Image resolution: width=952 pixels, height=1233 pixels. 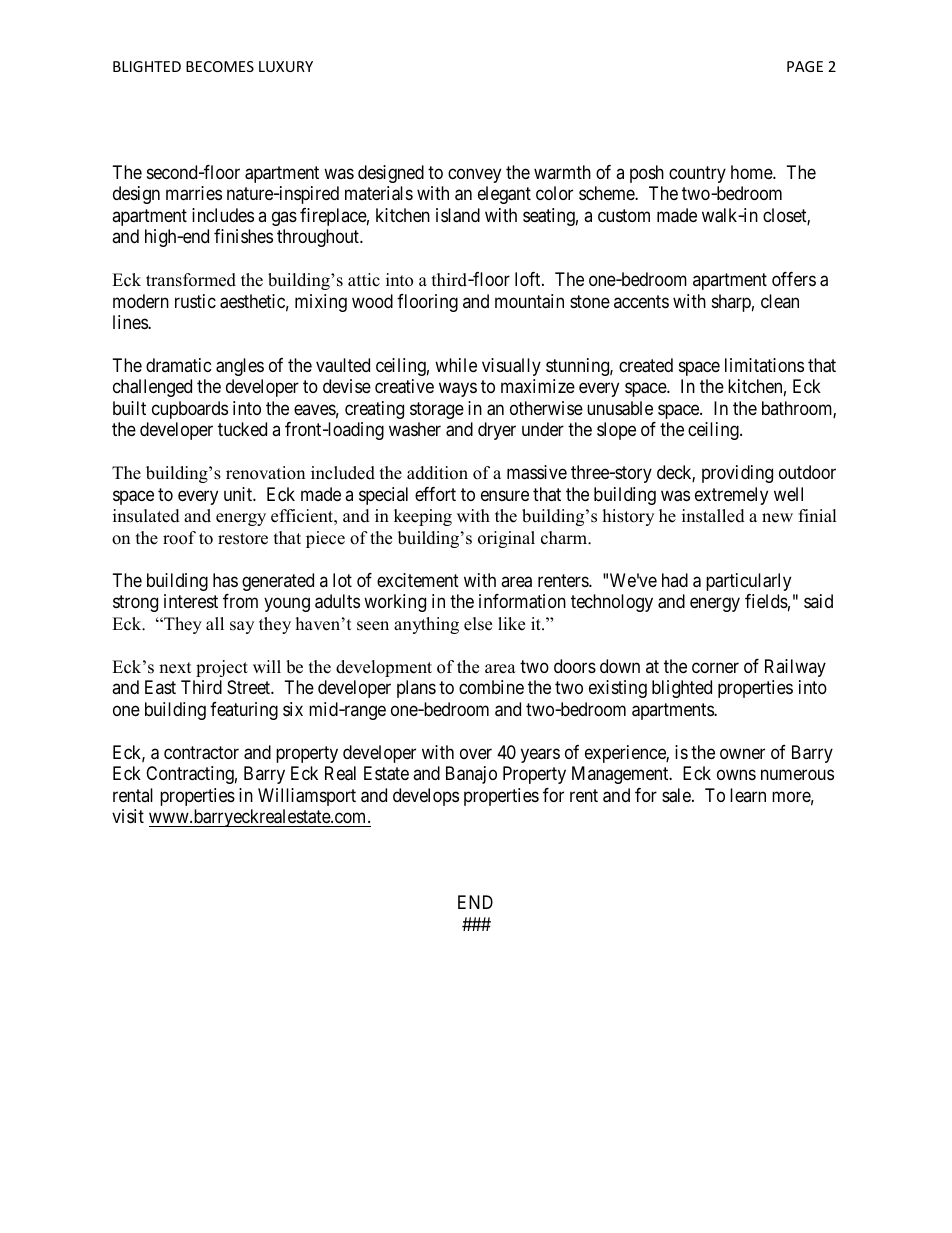 What do you see at coordinates (201, 753) in the document?
I see `contractor` at bounding box center [201, 753].
